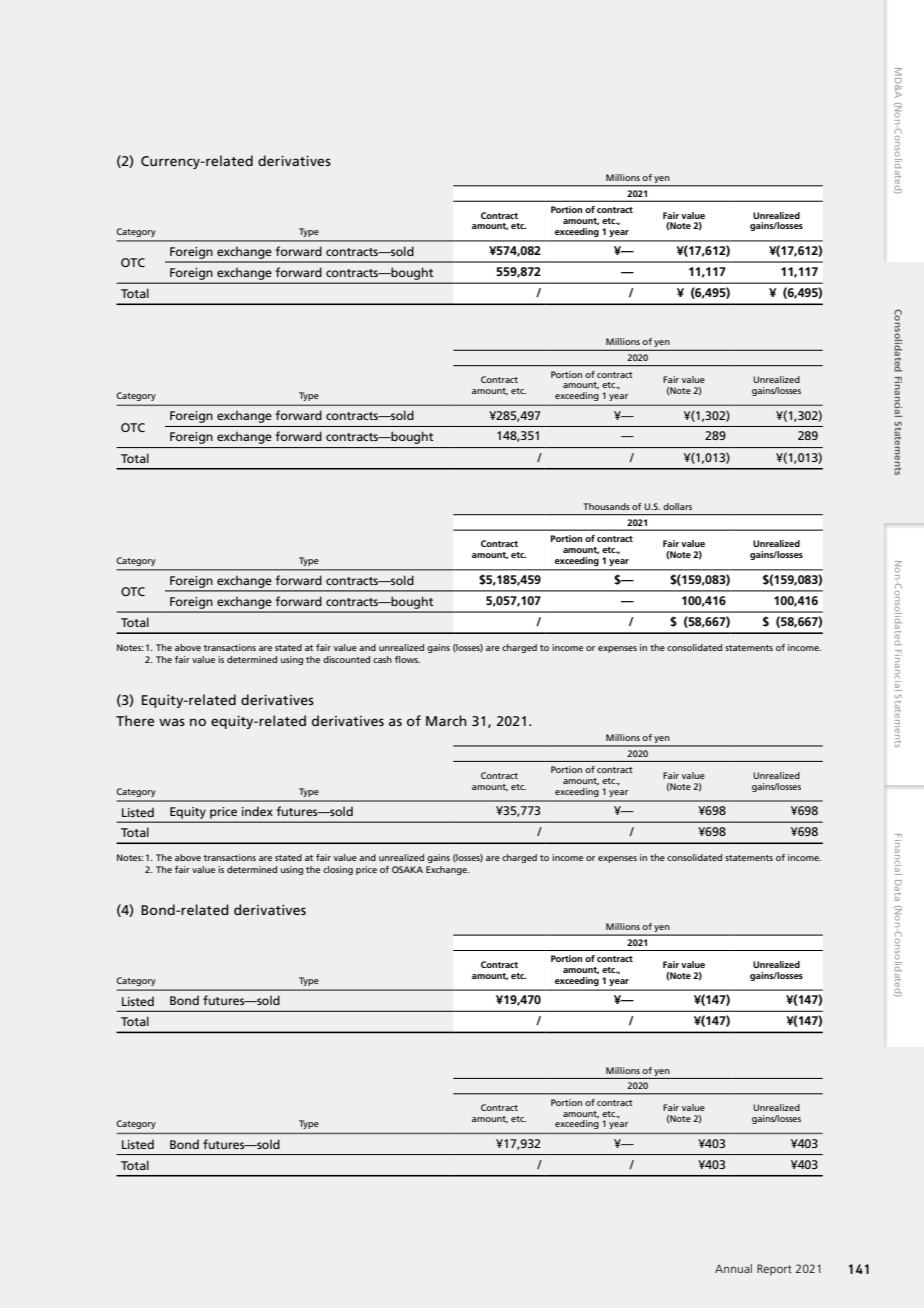  Describe the element at coordinates (407, 659) in the document. I see `flows` at that location.
